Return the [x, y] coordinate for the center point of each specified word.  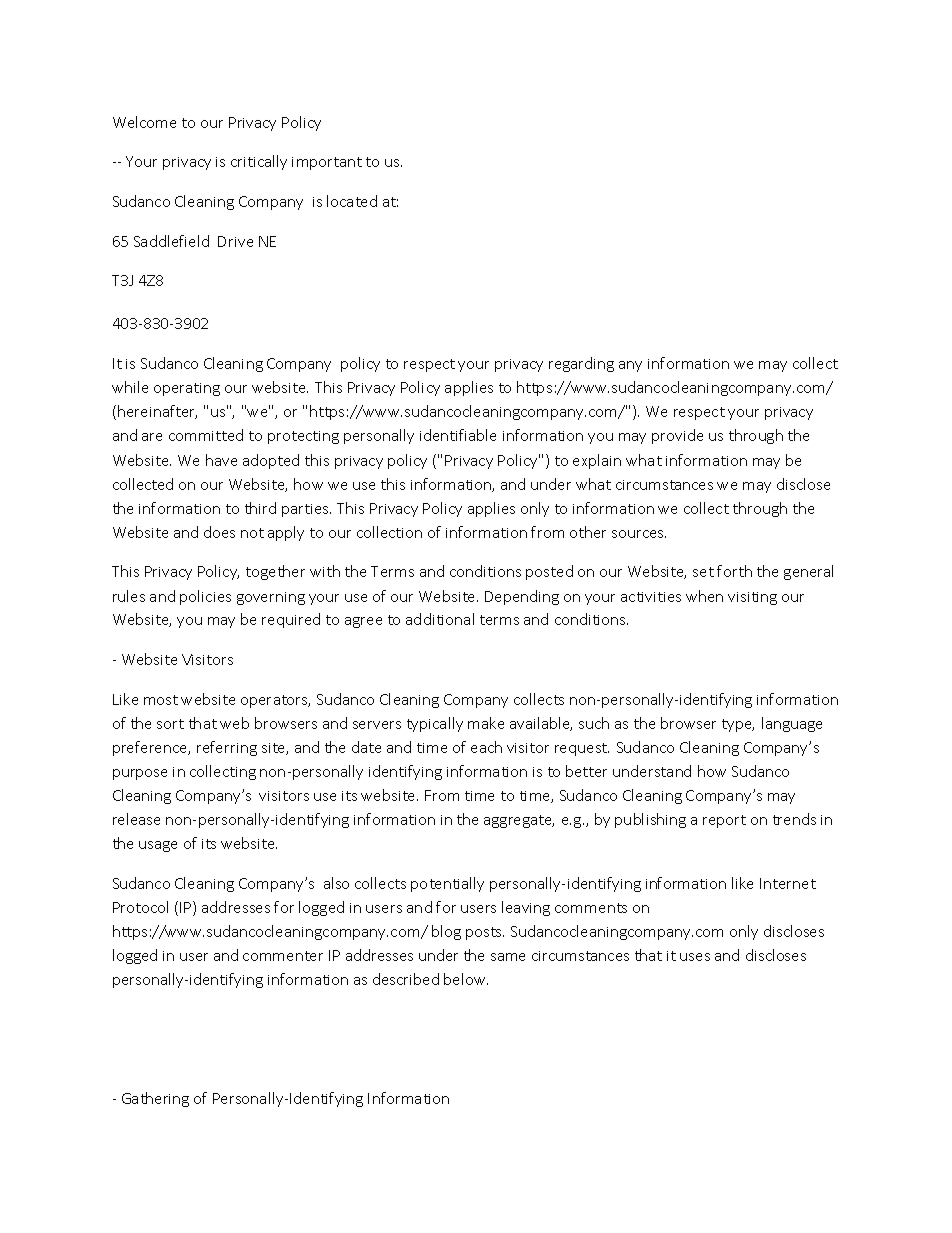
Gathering [155, 1099]
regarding [581, 364]
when [704, 596]
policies [205, 597]
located [352, 201]
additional [440, 619]
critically [259, 162]
